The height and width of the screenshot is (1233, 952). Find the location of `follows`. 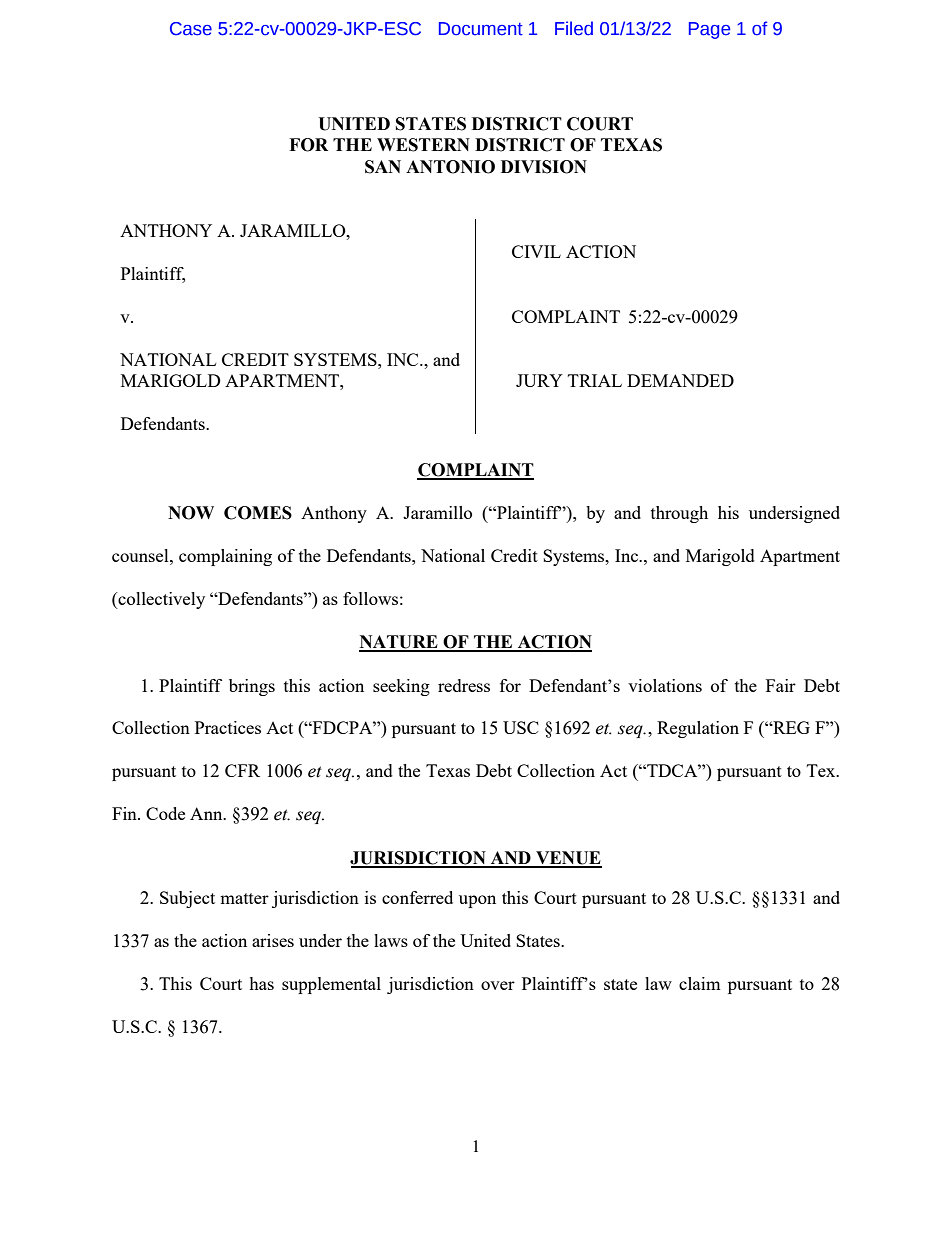

follows is located at coordinates (370, 598).
